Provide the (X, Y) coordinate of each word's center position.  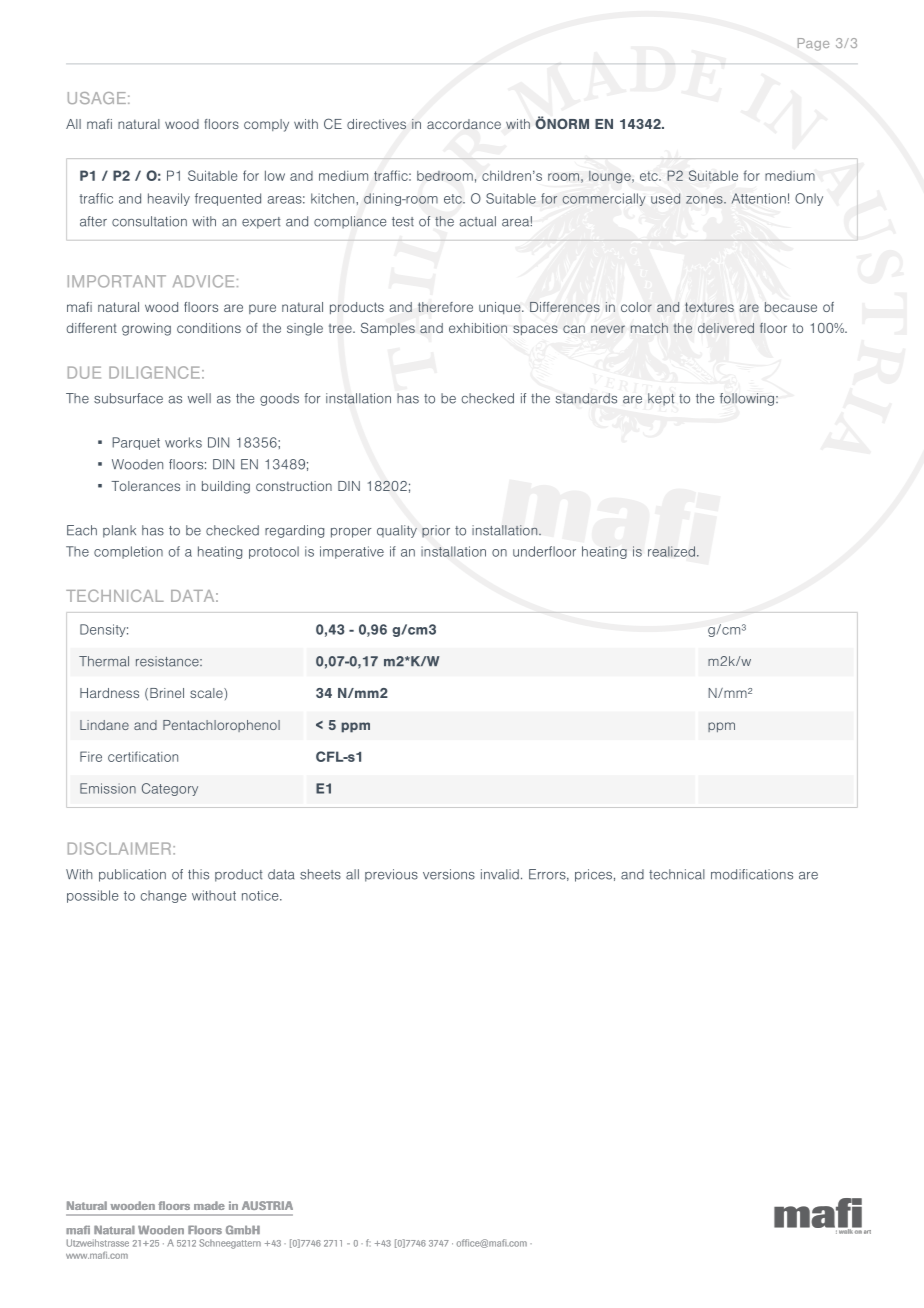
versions (449, 874)
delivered (726, 328)
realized (671, 551)
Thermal (104, 661)
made (209, 1205)
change (164, 896)
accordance (464, 124)
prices (593, 875)
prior (436, 531)
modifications (752, 874)
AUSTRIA (267, 1205)
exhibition (478, 328)
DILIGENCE (154, 372)
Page (813, 44)
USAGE (97, 98)
